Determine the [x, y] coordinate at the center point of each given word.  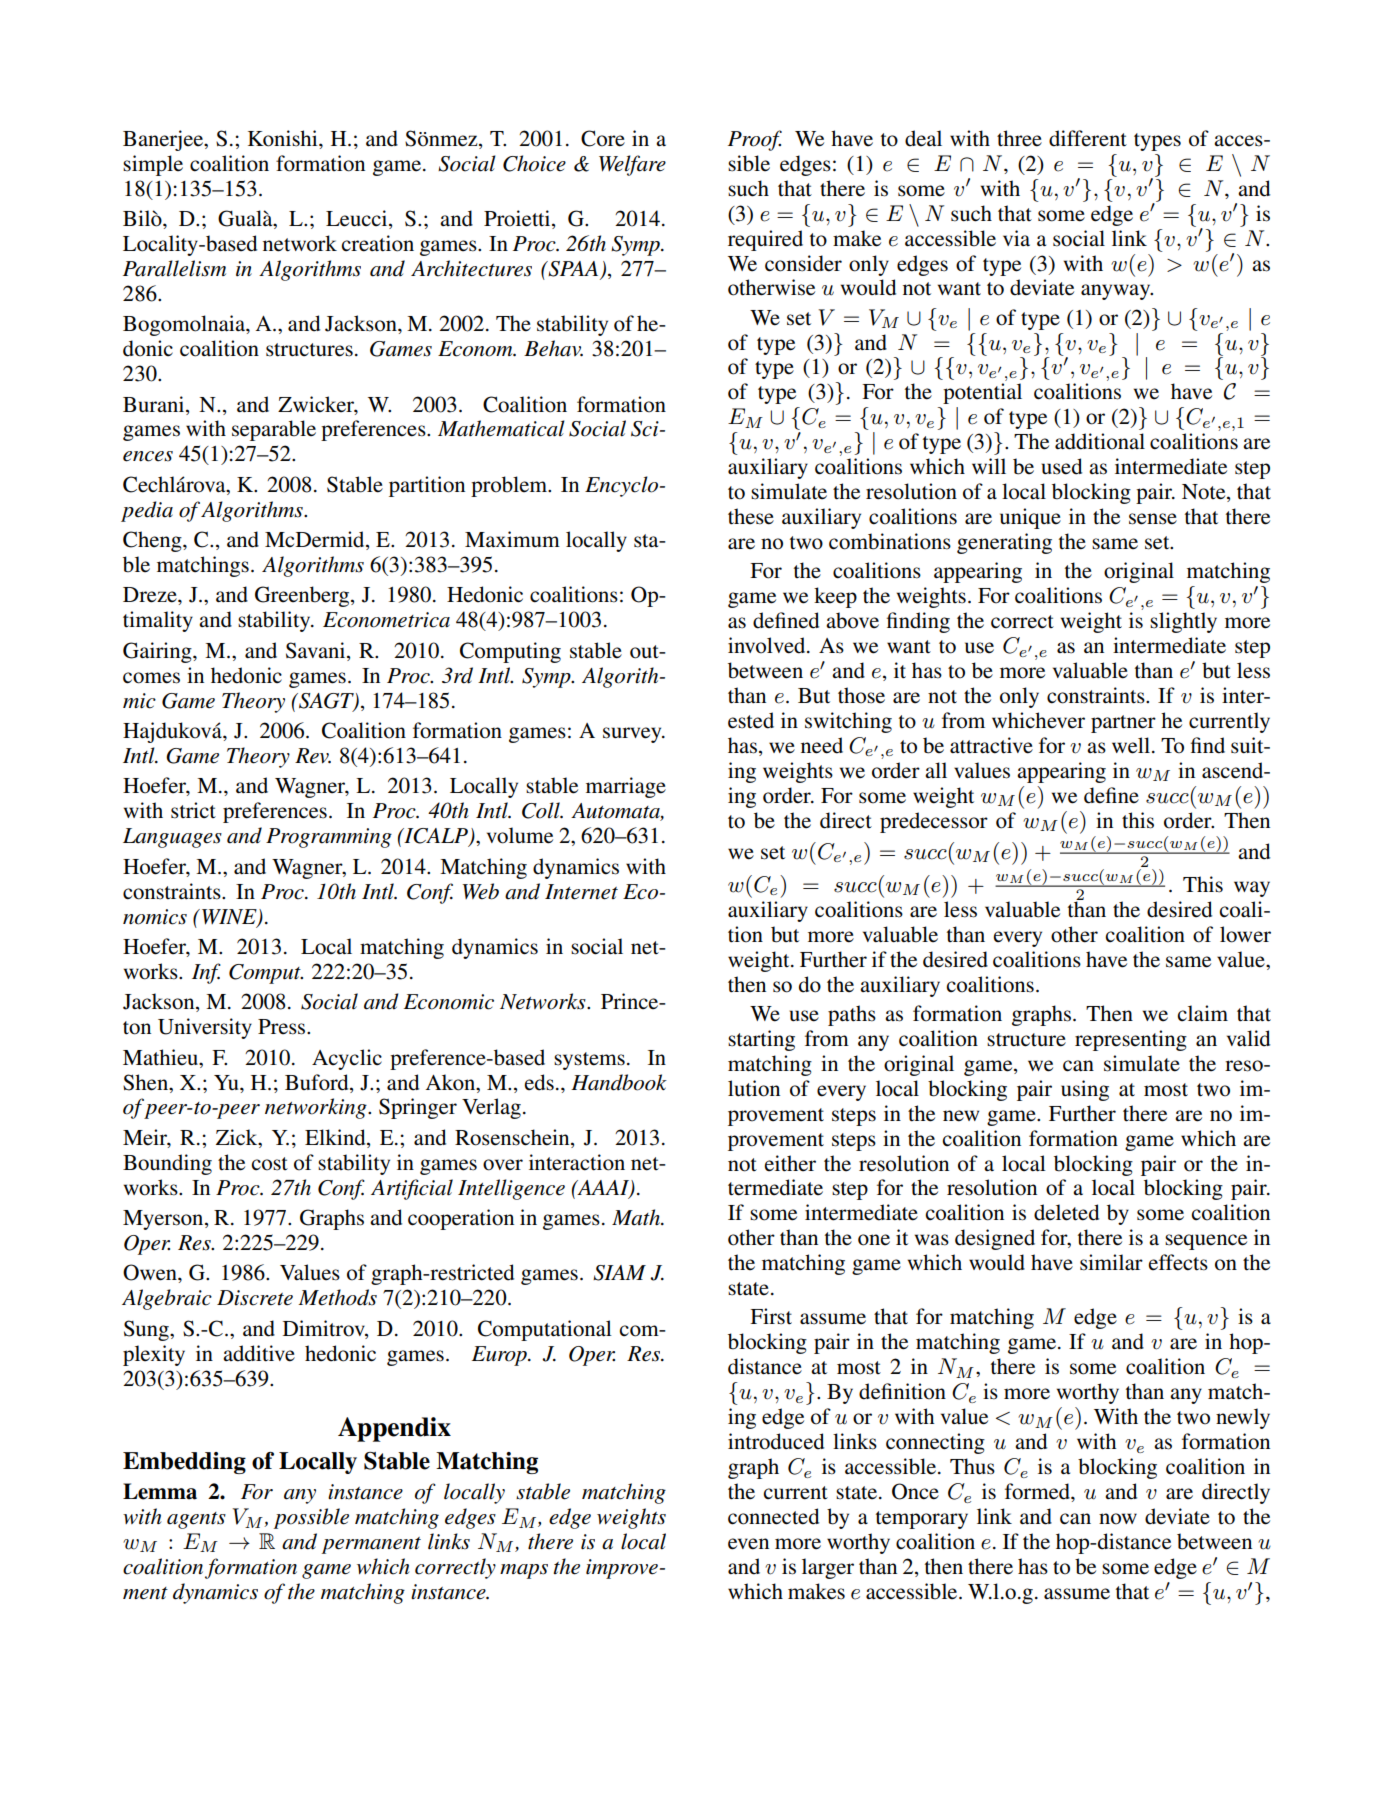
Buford [318, 1082]
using [1085, 1090]
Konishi [284, 138]
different [1088, 138]
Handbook [619, 1082]
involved [768, 645]
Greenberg [303, 596]
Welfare [632, 165]
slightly [1183, 622]
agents [196, 1520]
